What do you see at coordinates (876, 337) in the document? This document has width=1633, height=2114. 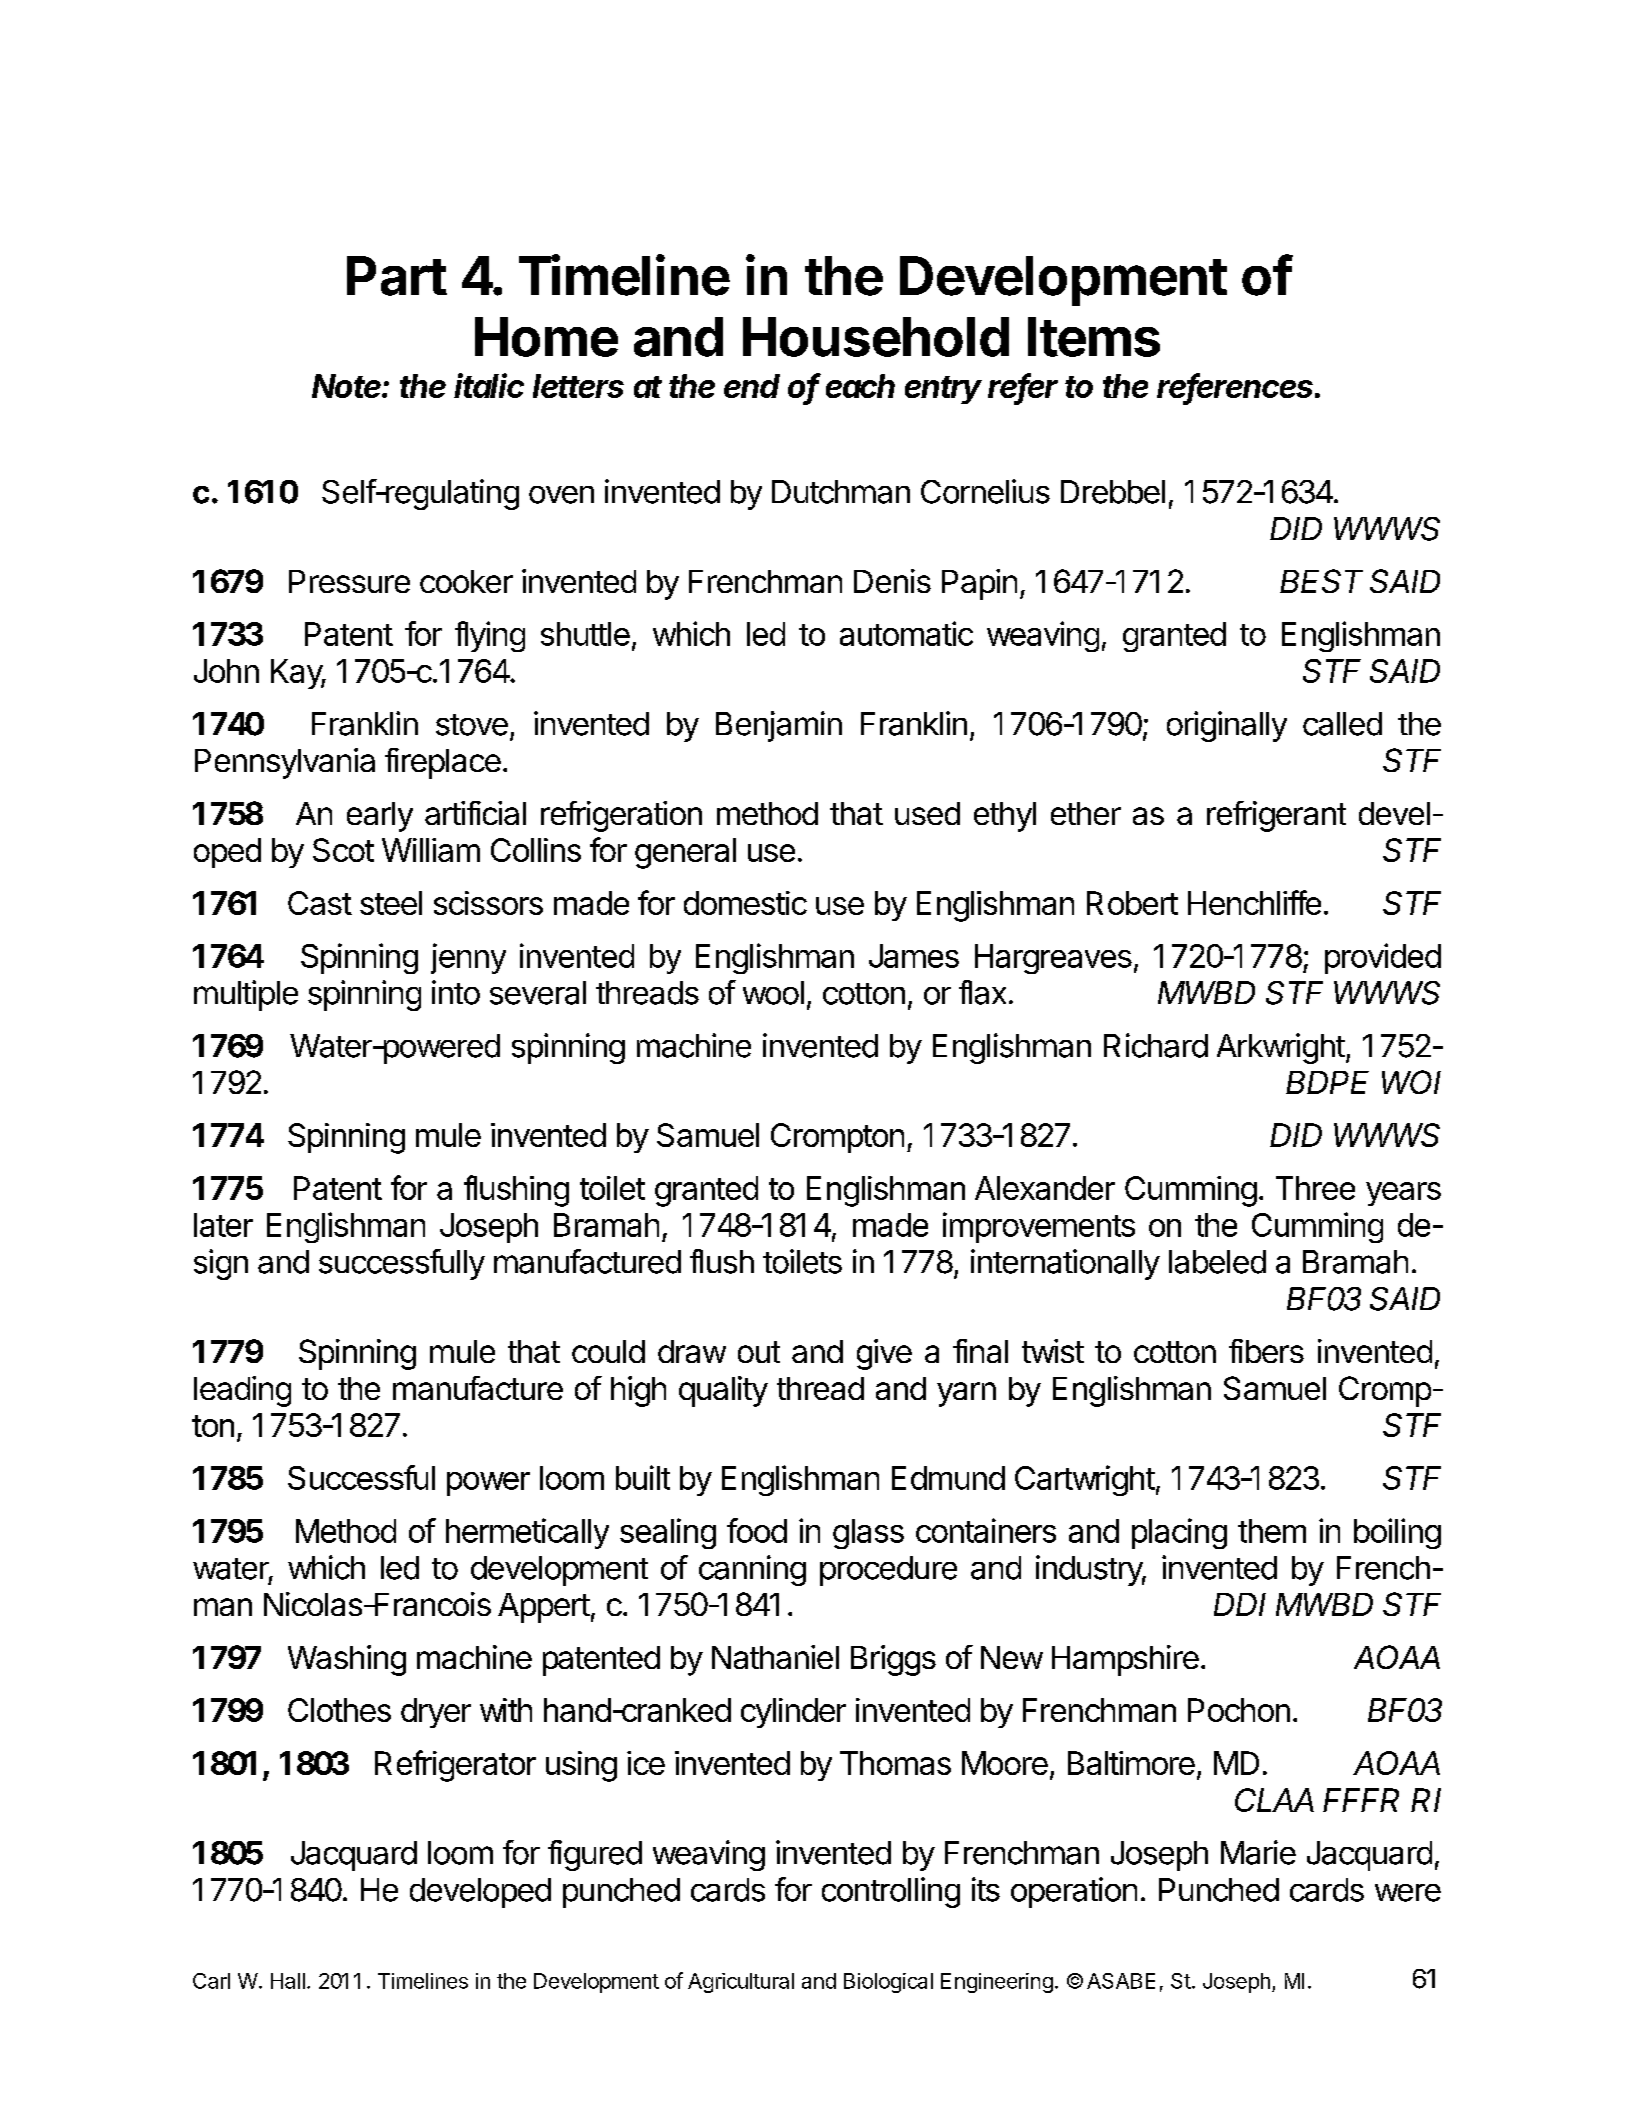 I see `Household` at bounding box center [876, 337].
